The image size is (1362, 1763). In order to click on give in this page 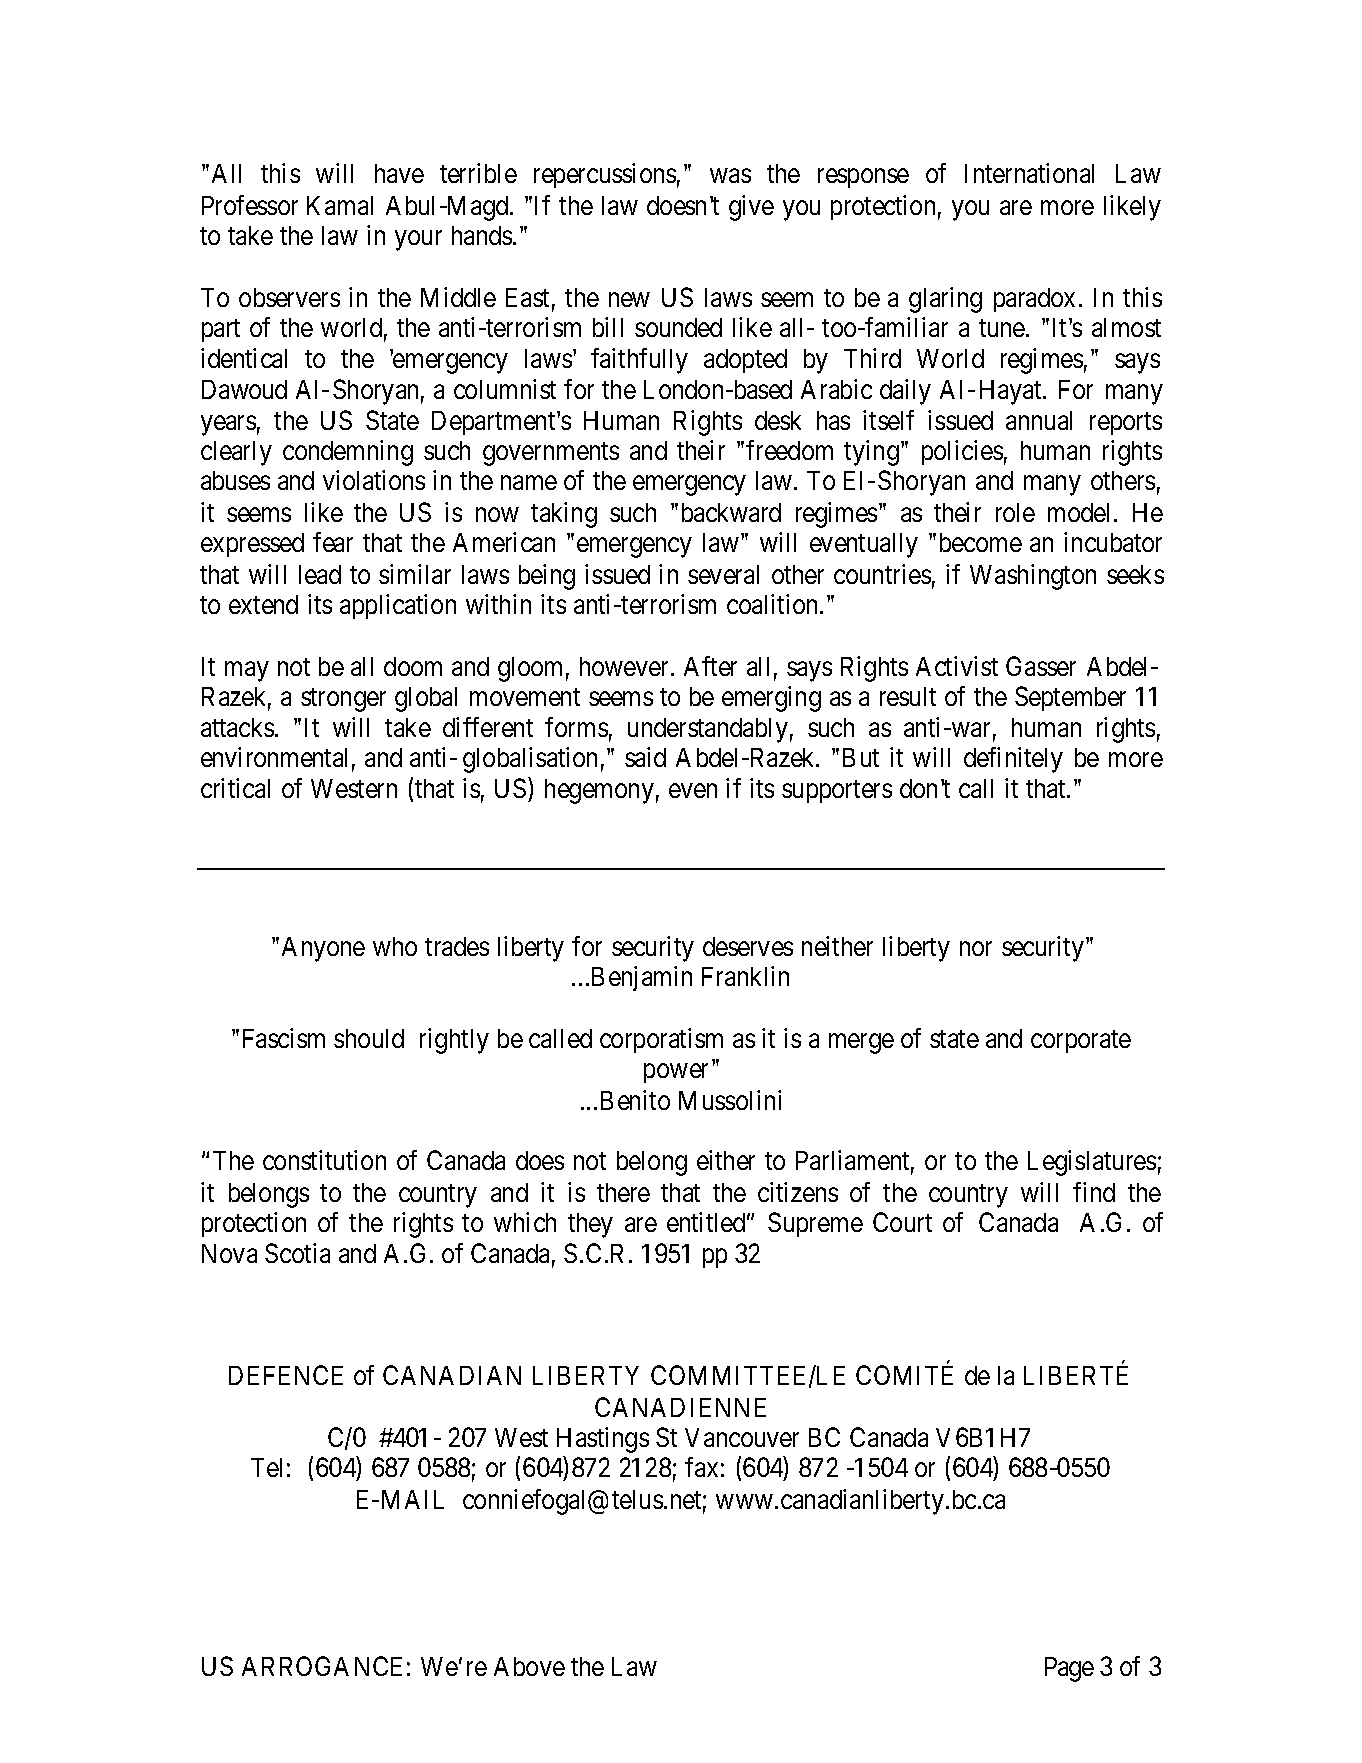, I will do `click(751, 208)`.
